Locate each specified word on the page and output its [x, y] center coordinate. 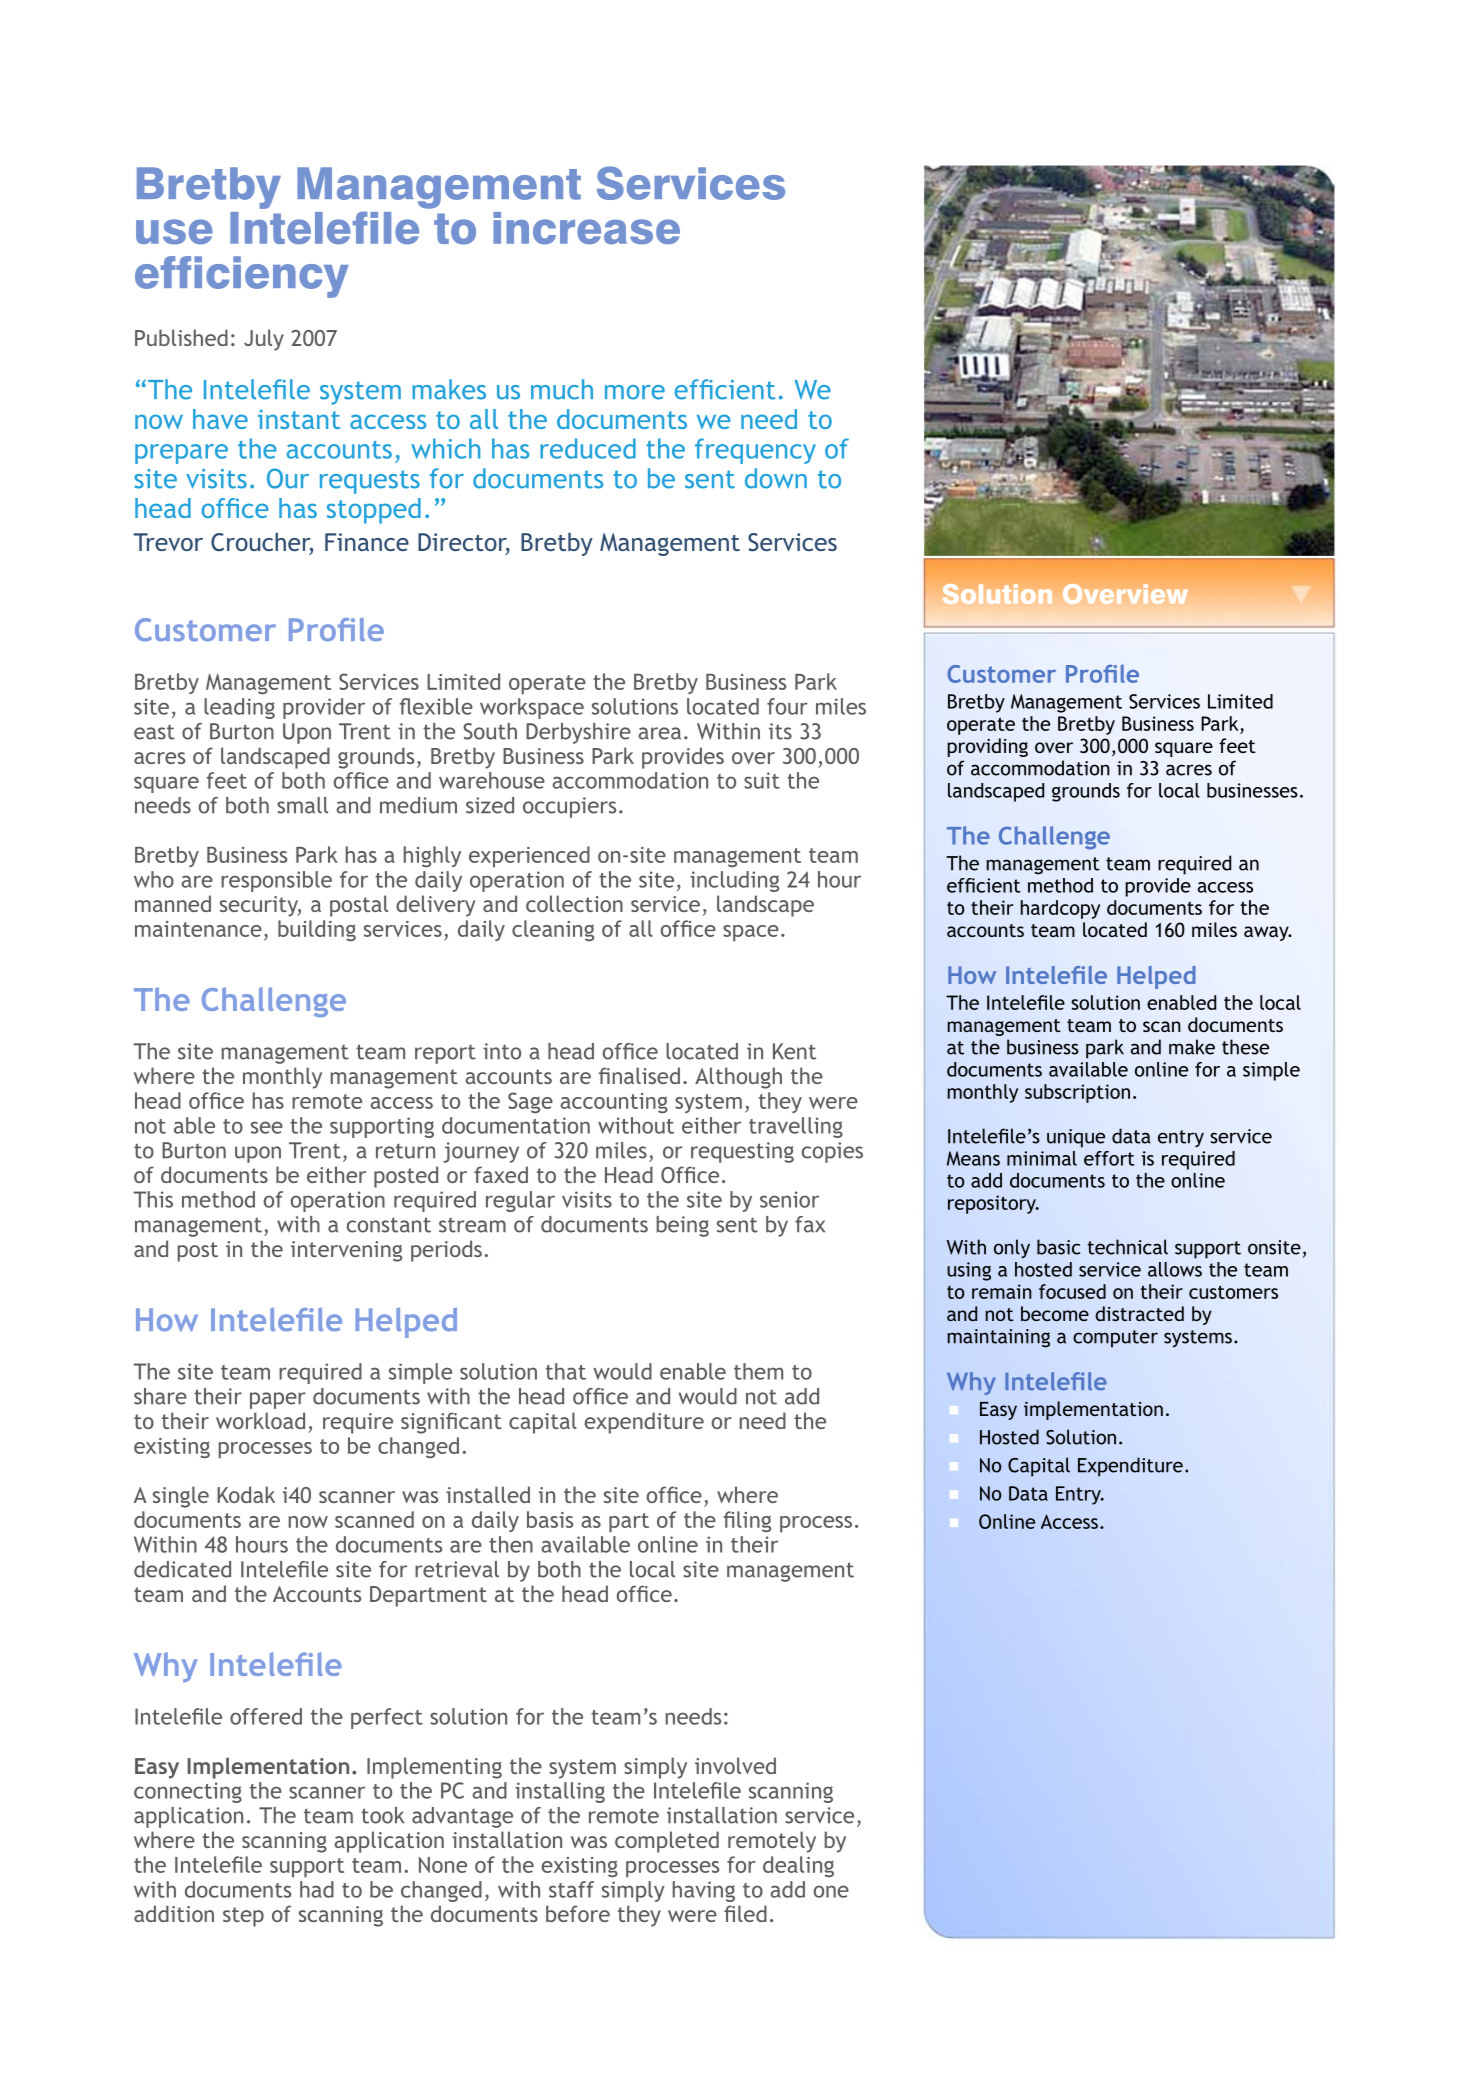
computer [1115, 1339]
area [659, 733]
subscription [1077, 1093]
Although [738, 1078]
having [704, 1891]
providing [987, 747]
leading [239, 708]
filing [747, 1521]
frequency [755, 451]
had [317, 1889]
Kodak [246, 1494]
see [267, 1127]
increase [586, 228]
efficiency [242, 277]
